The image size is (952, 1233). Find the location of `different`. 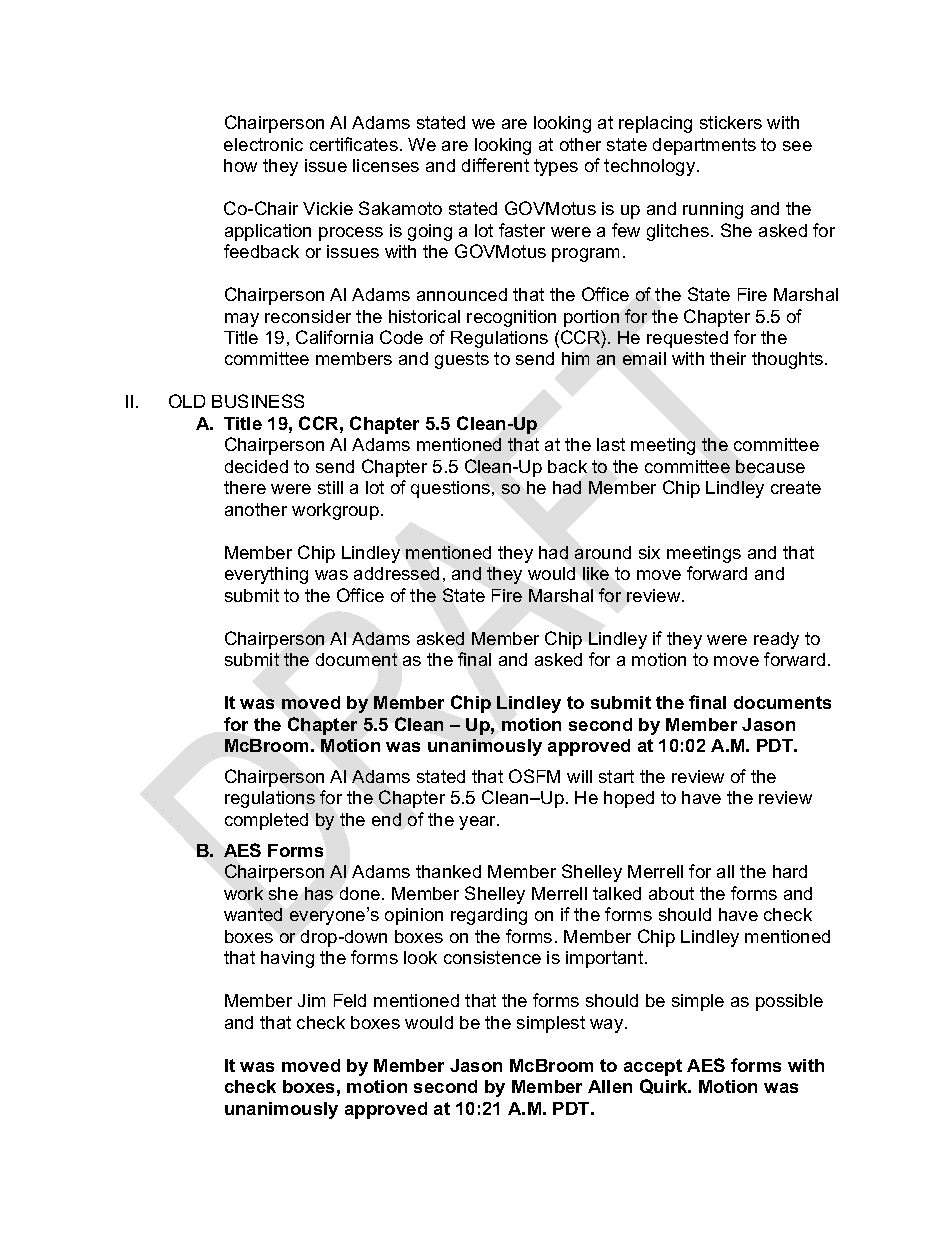

different is located at coordinates (495, 165).
